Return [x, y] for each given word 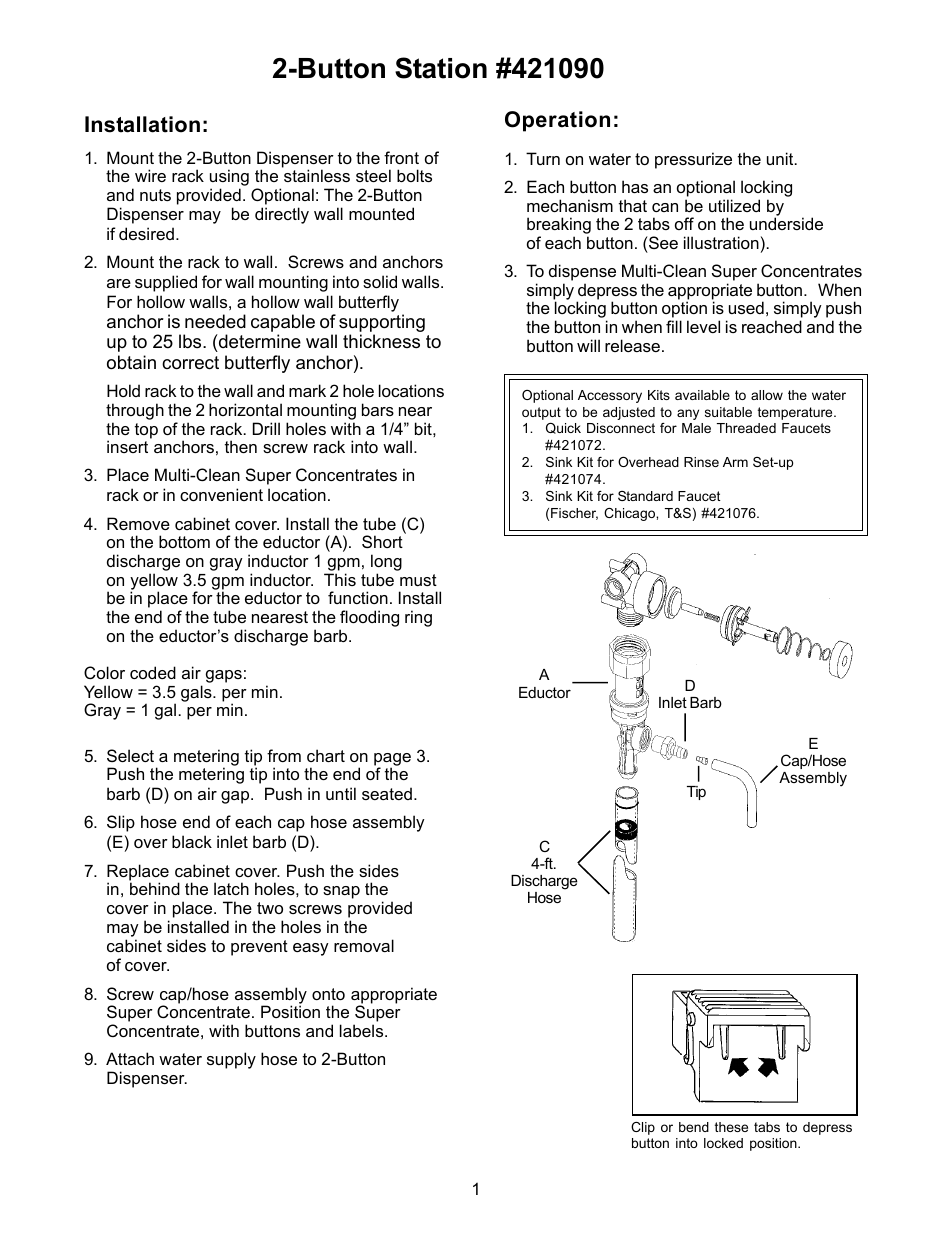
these [731, 1127]
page [392, 760]
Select [130, 755]
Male [696, 428]
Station [441, 68]
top [146, 431]
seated [387, 793]
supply [231, 1060]
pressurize [693, 160]
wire [150, 175]
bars [378, 409]
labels [363, 1030]
